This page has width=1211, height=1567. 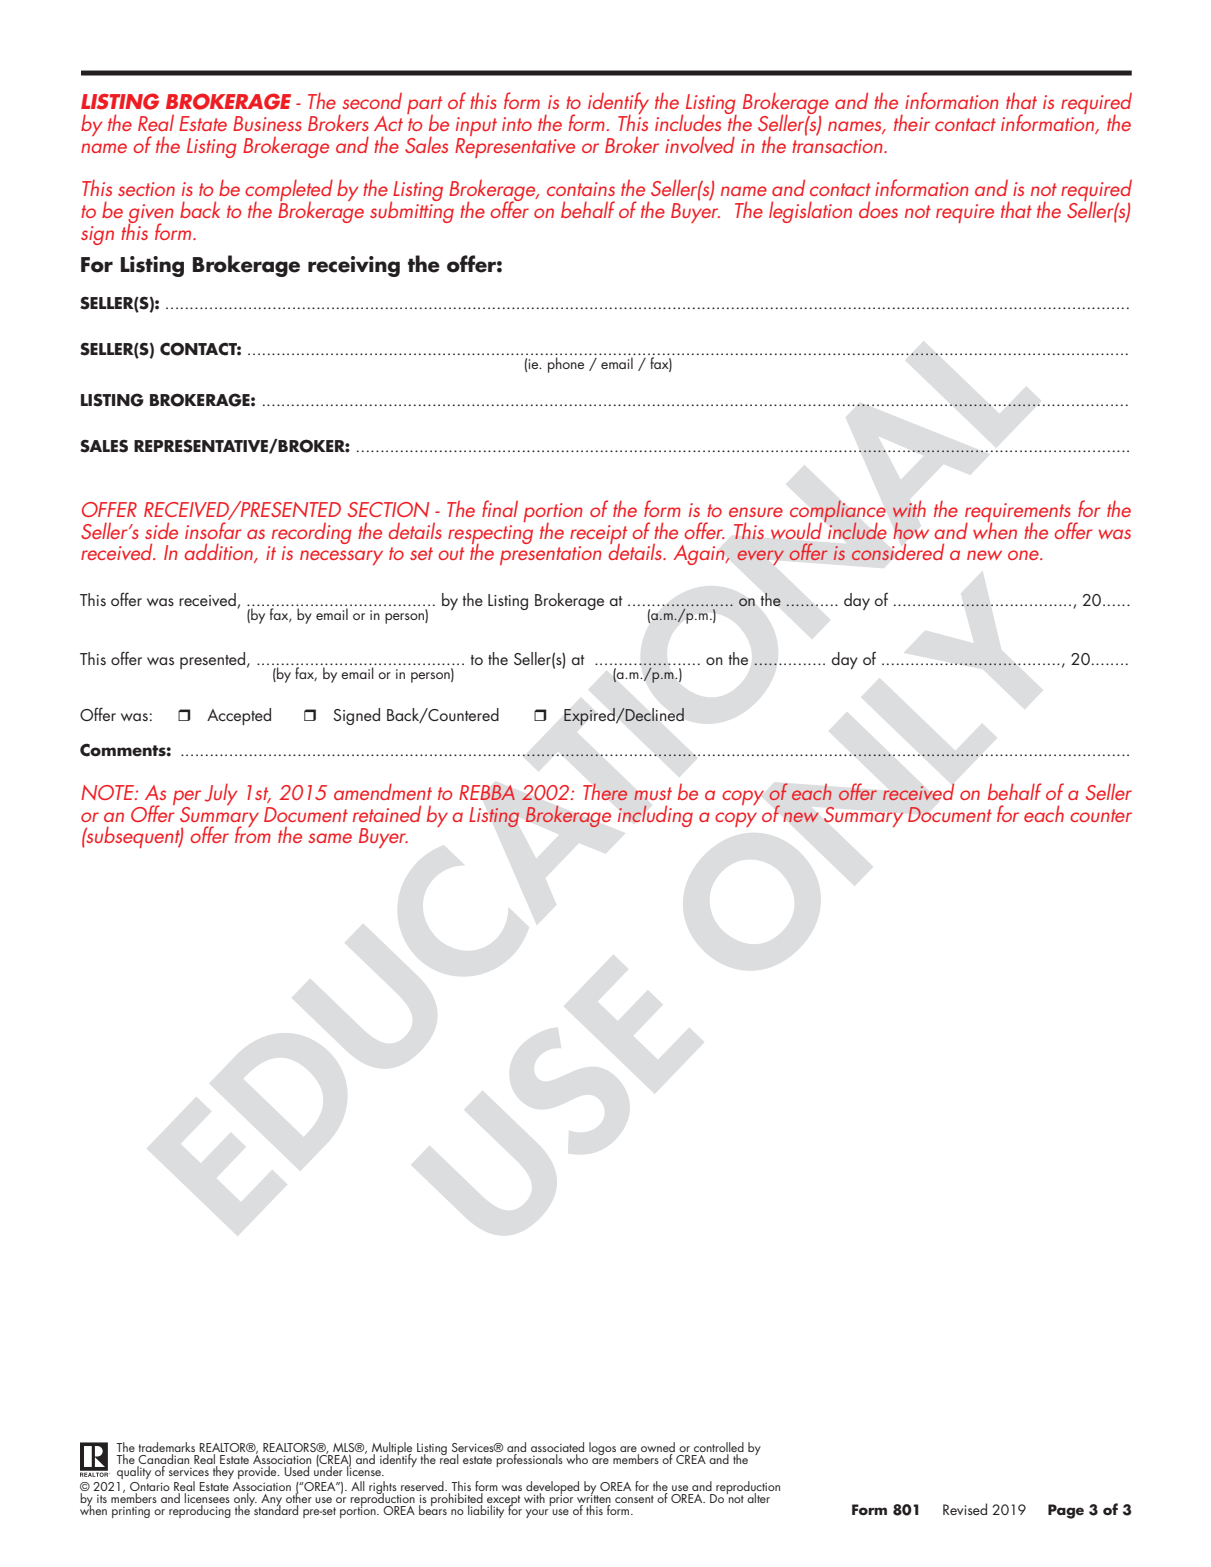 I want to click on including, so click(x=655, y=816).
